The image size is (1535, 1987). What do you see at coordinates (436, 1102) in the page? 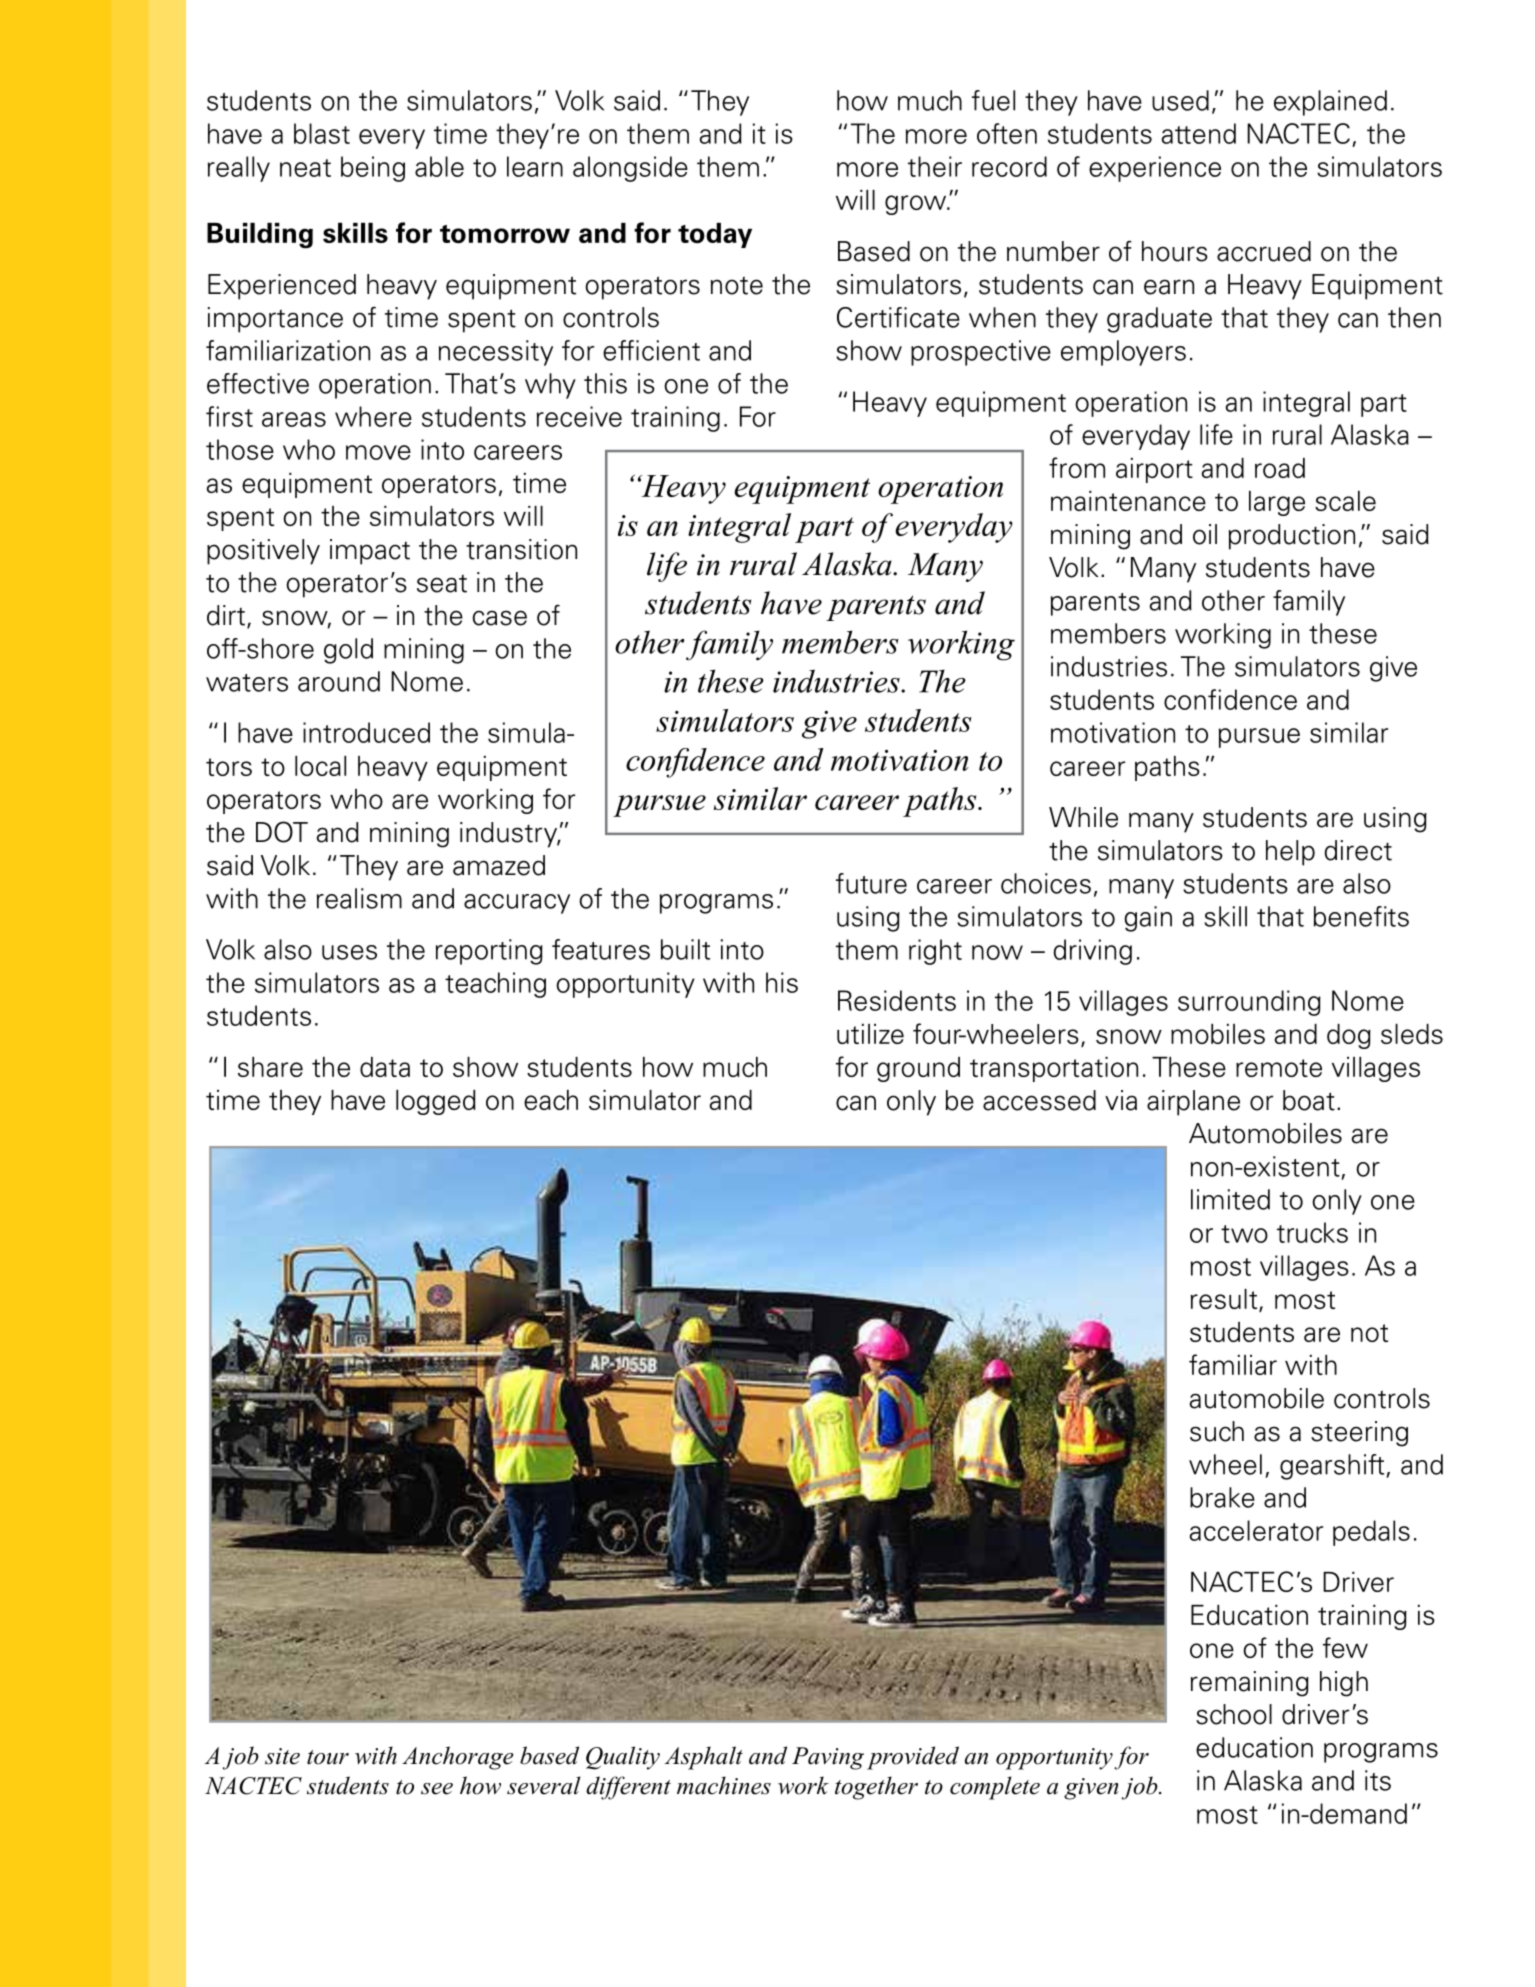
I see `logged` at bounding box center [436, 1102].
